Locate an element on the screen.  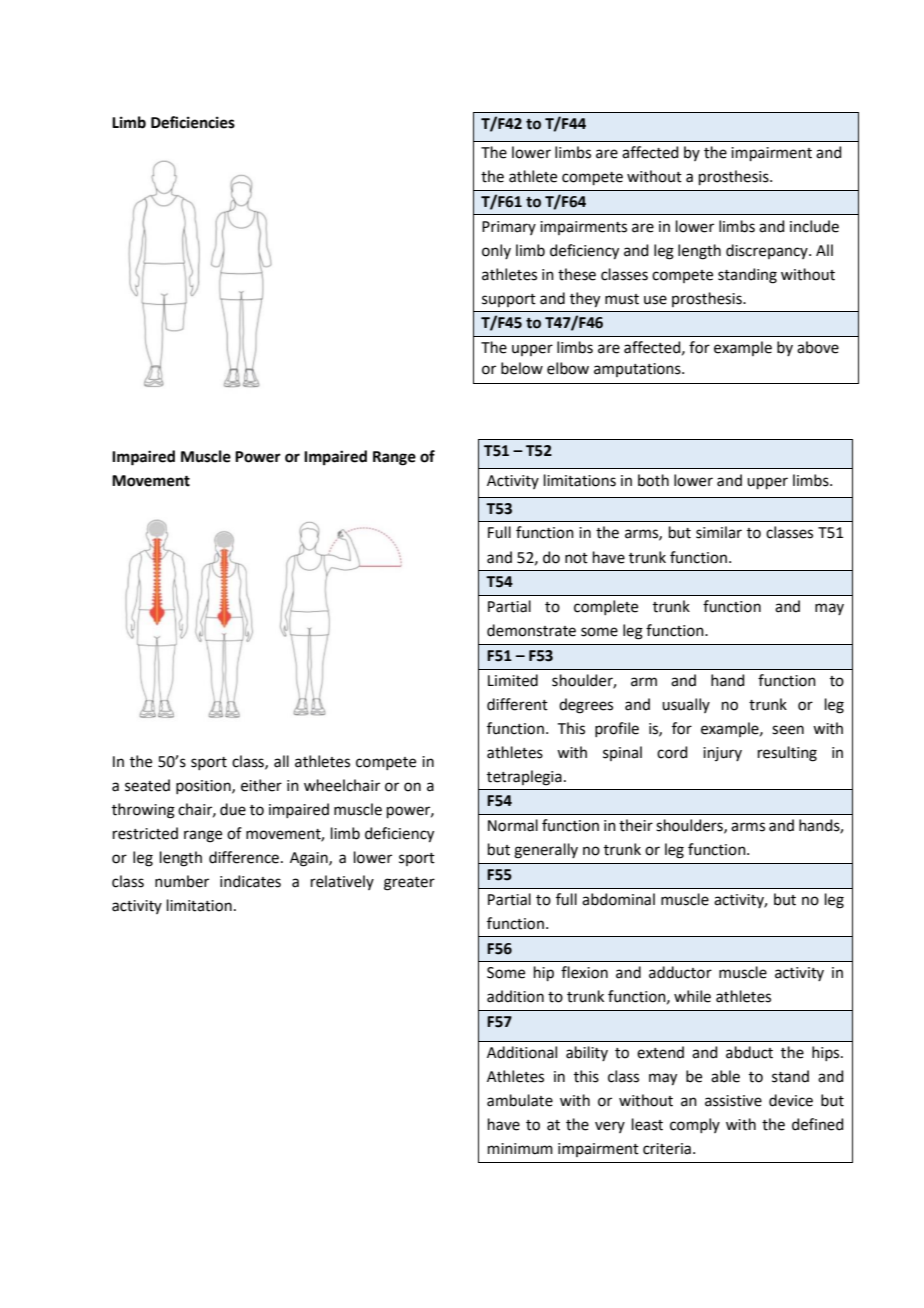
Primary is located at coordinates (509, 228).
